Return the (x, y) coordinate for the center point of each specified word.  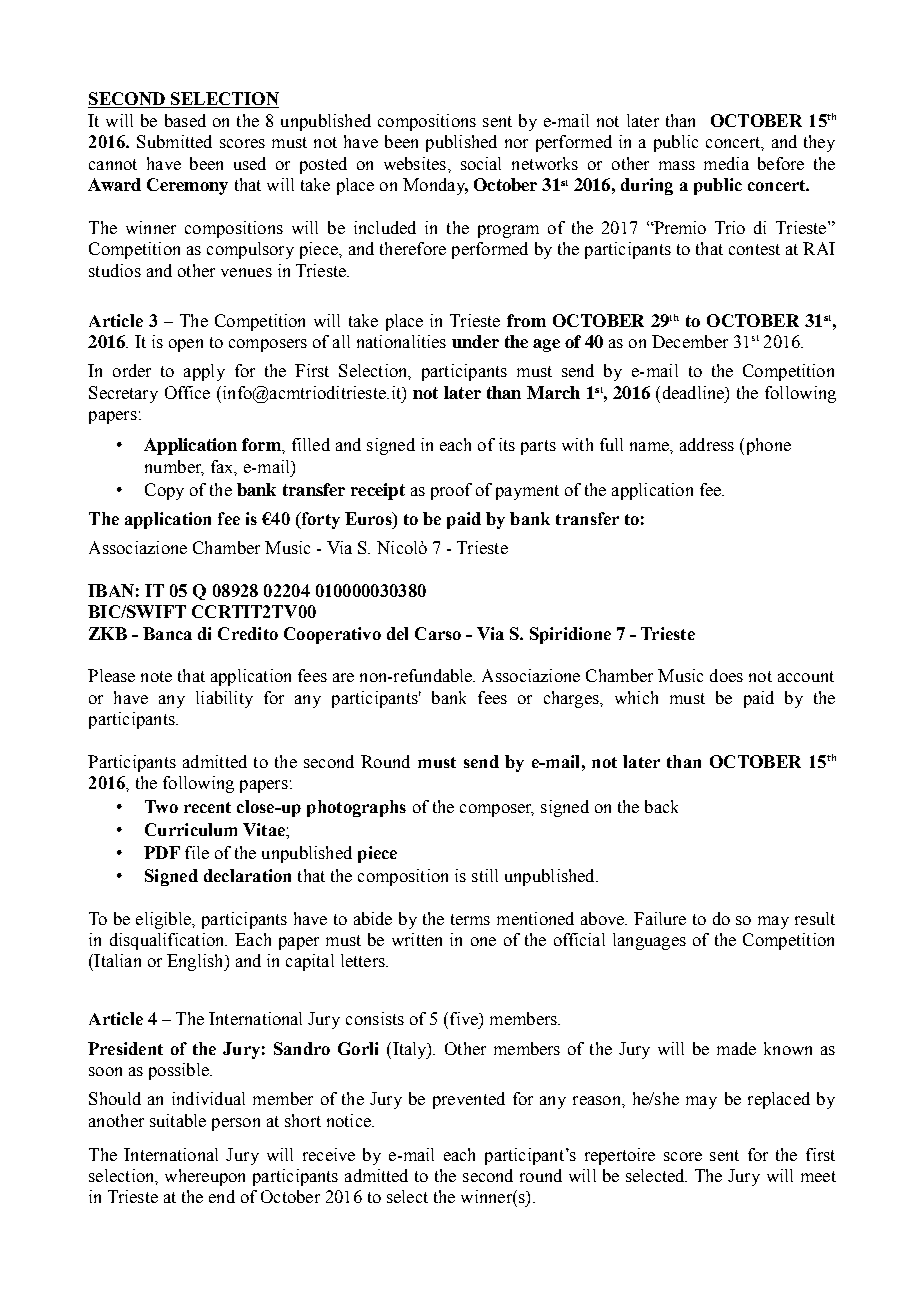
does (726, 675)
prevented (469, 1100)
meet (818, 1176)
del (397, 633)
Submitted (174, 141)
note (156, 676)
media (726, 163)
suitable (178, 1120)
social (481, 163)
